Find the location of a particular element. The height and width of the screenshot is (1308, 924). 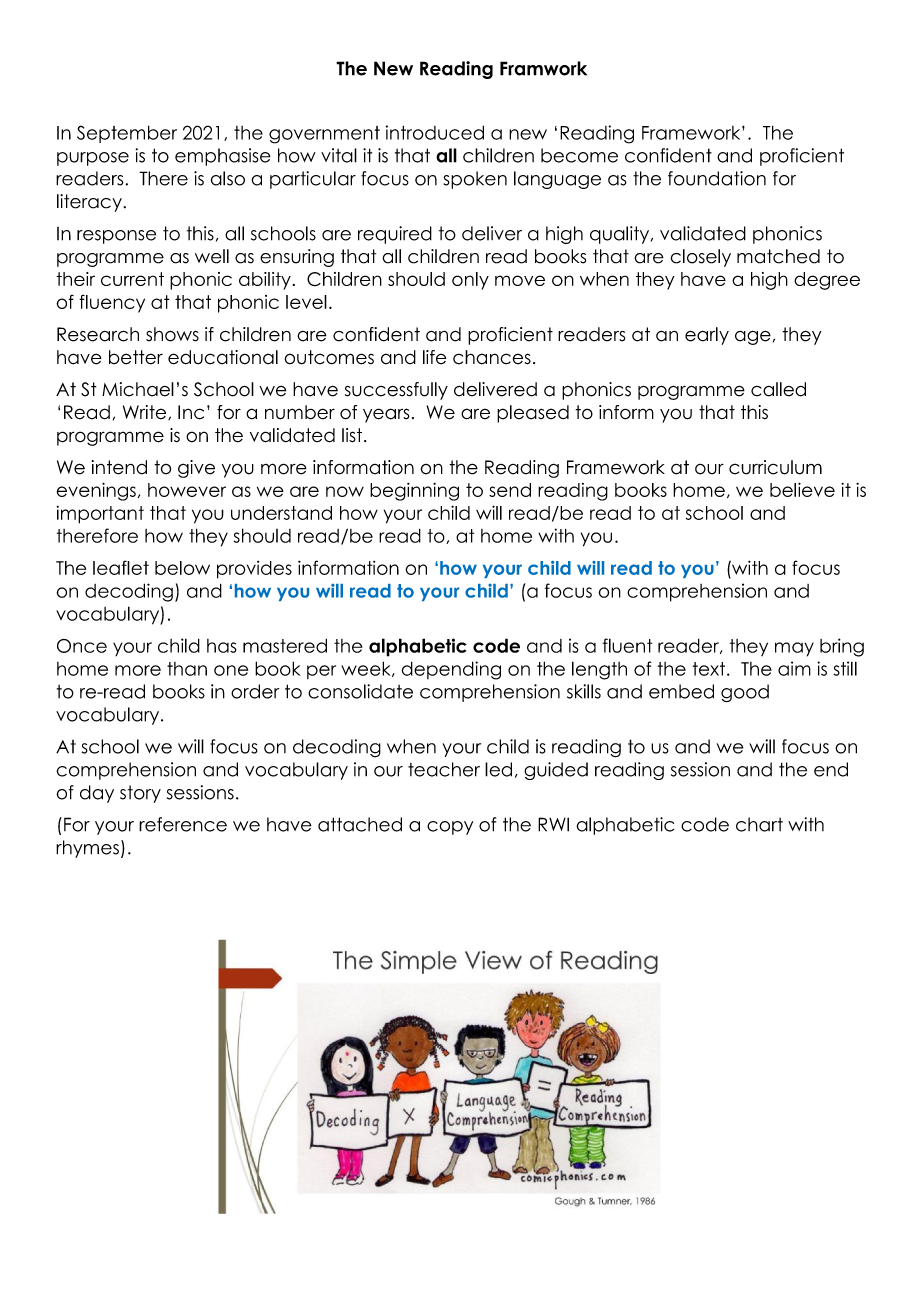

called is located at coordinates (778, 389).
